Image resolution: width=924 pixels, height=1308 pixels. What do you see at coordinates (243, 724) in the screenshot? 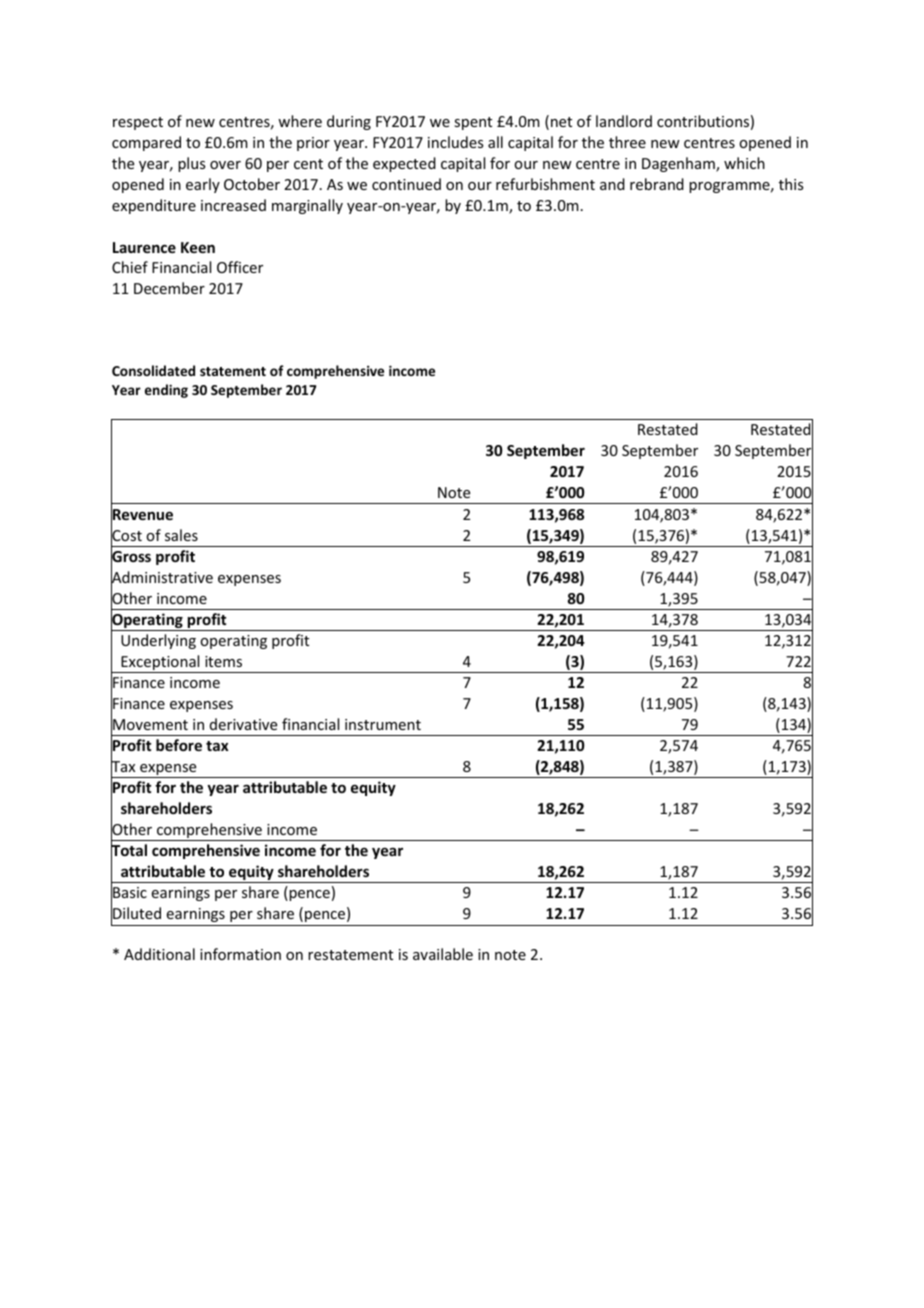
I see `derivative` at bounding box center [243, 724].
